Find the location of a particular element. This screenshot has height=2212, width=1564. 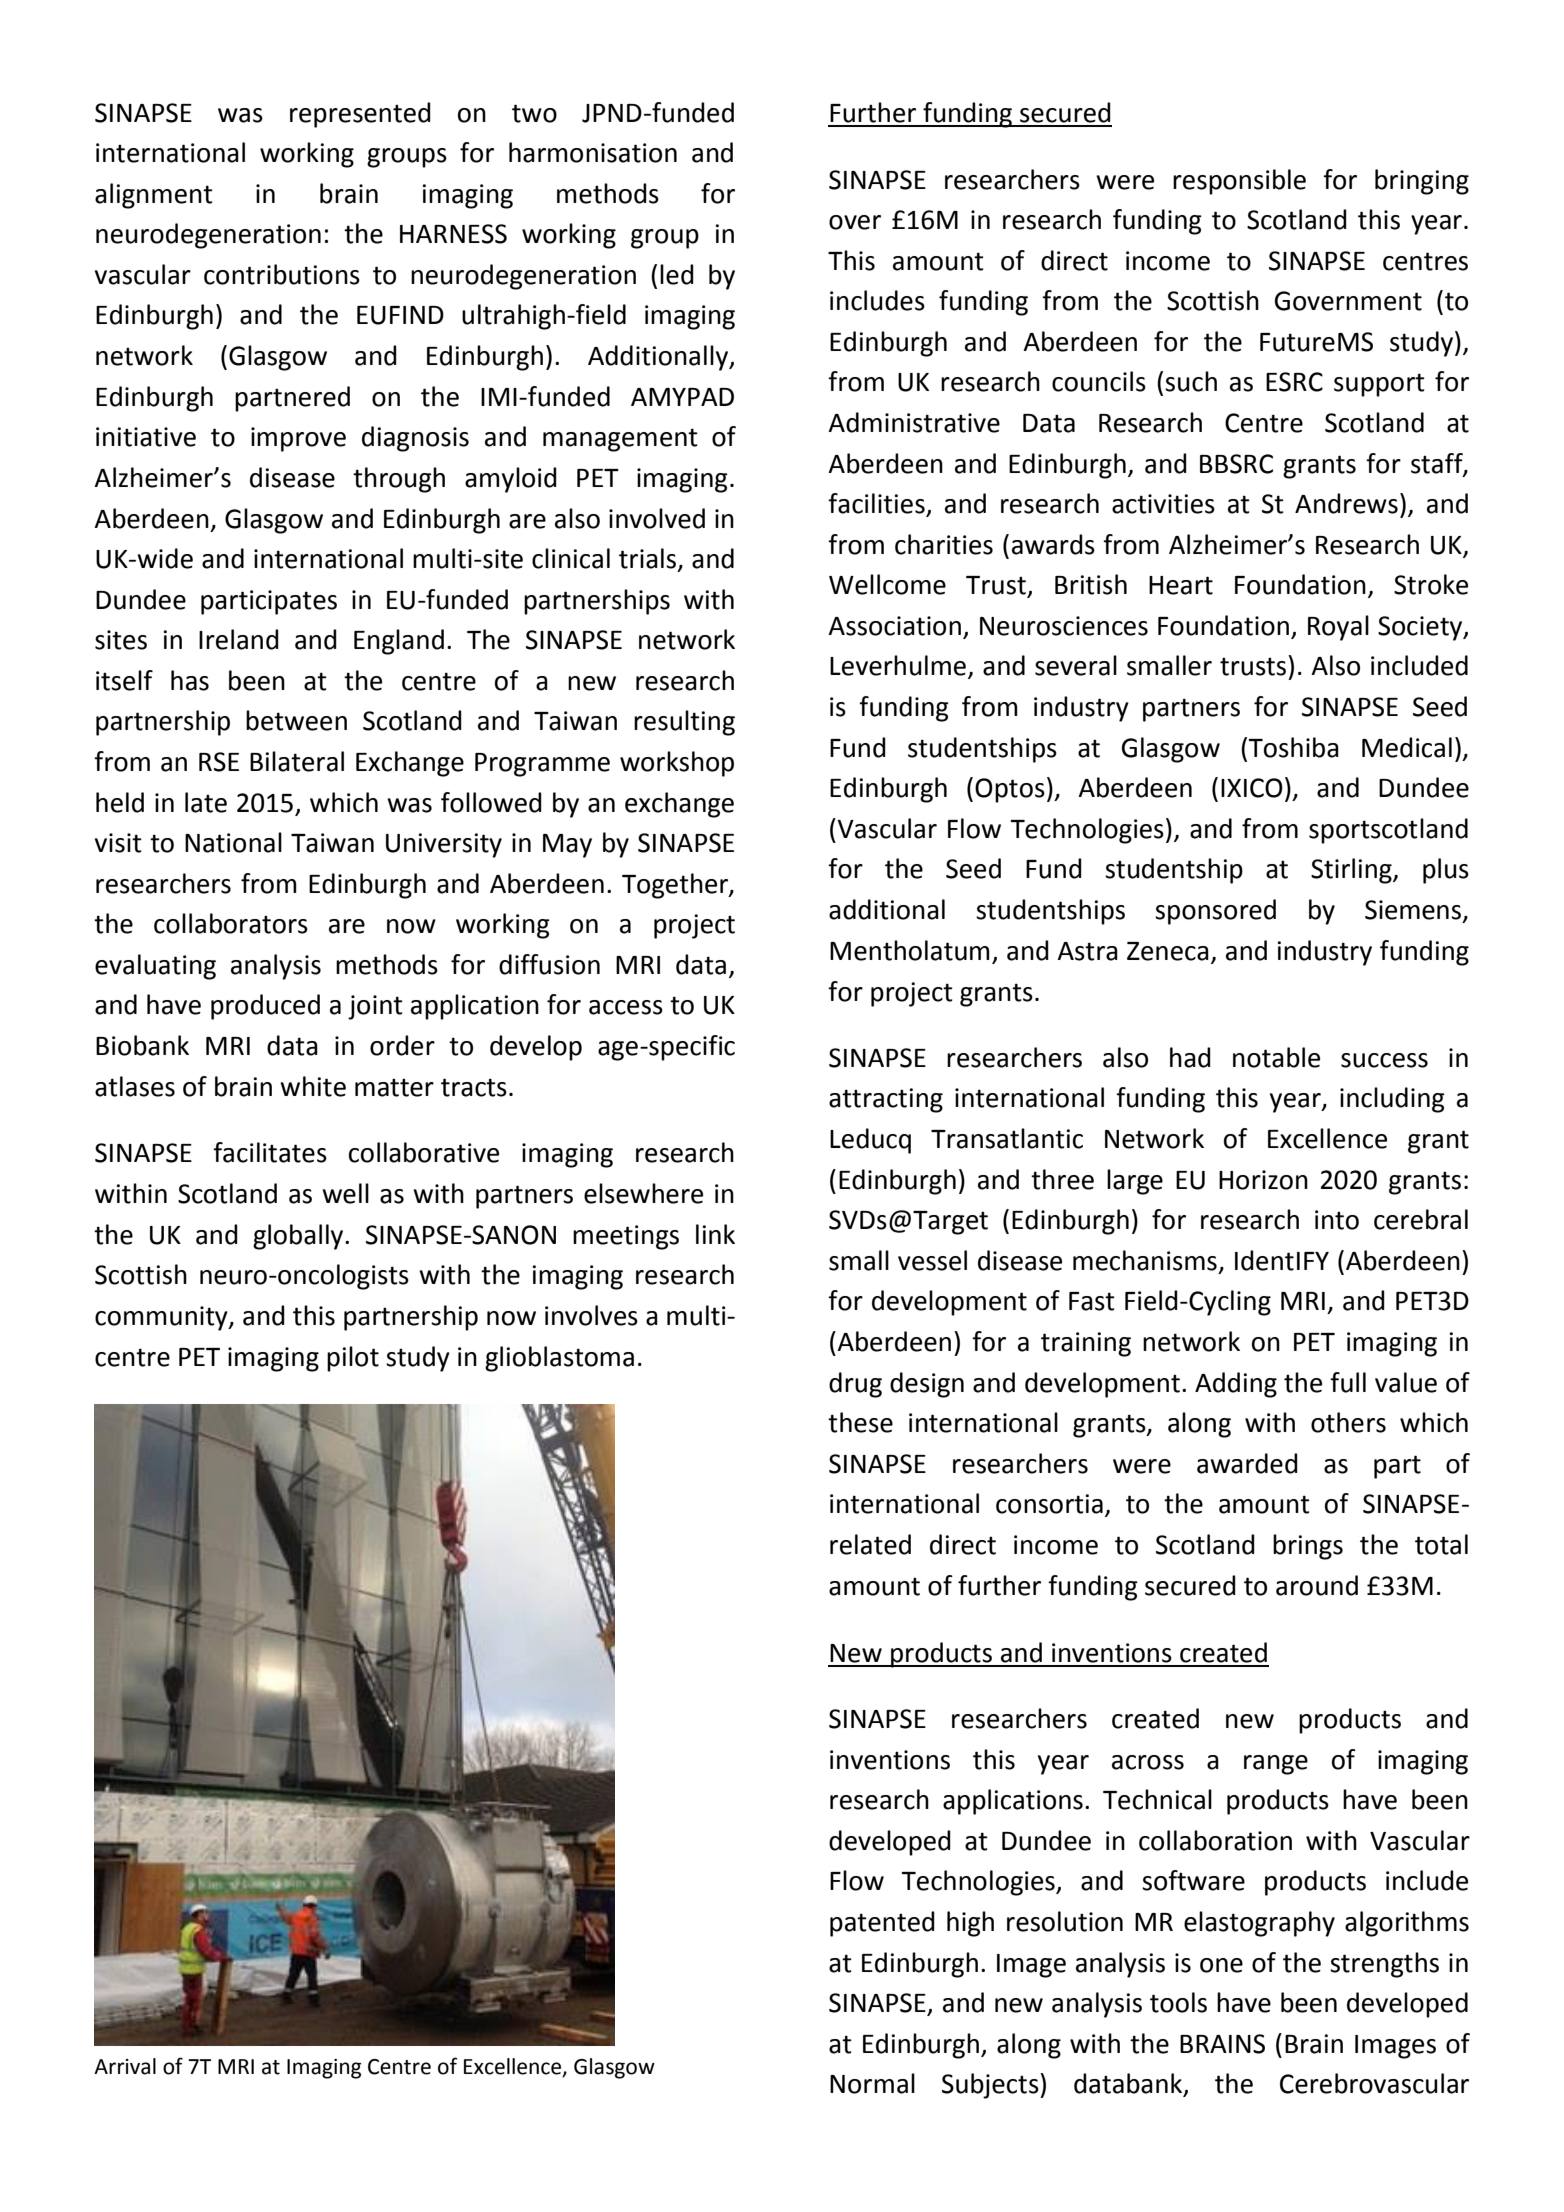

RSE is located at coordinates (219, 762).
